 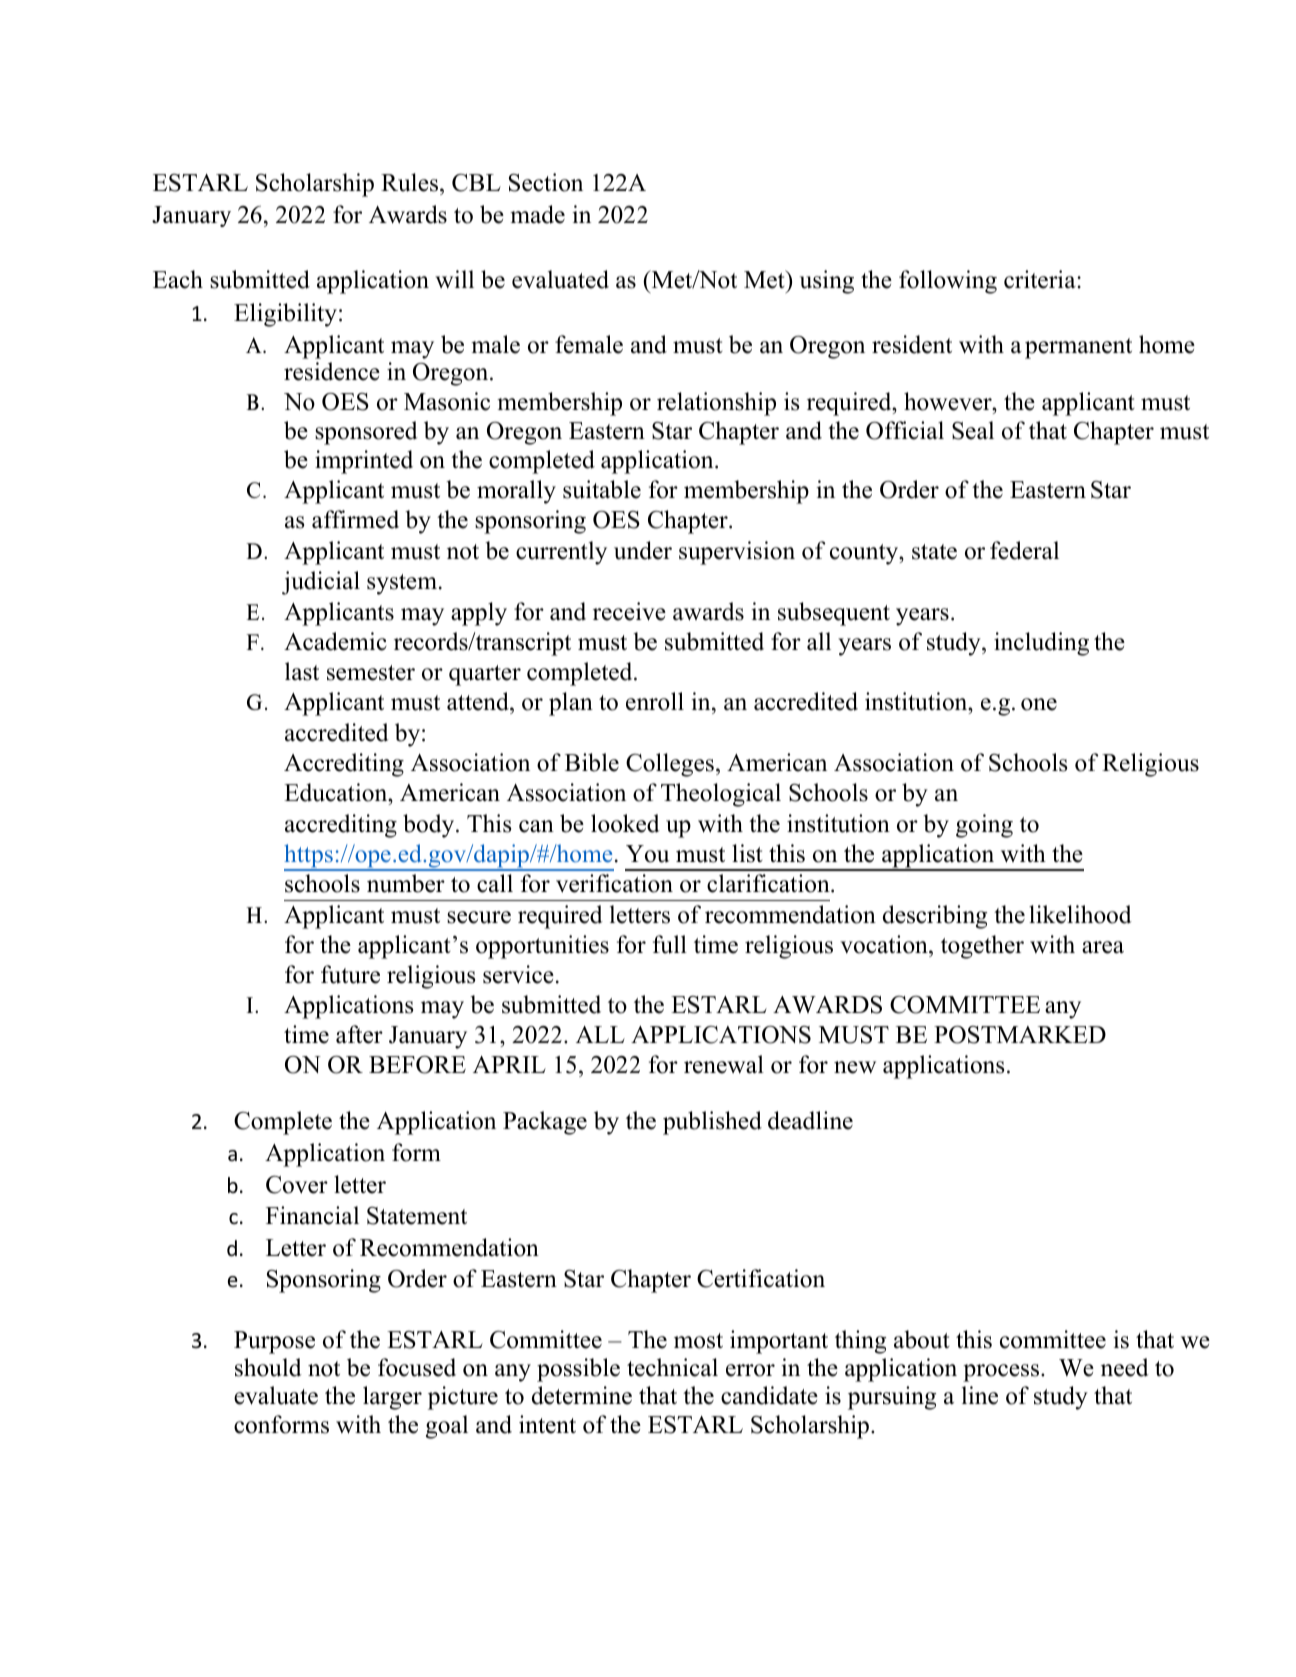 I want to click on made, so click(x=537, y=214).
